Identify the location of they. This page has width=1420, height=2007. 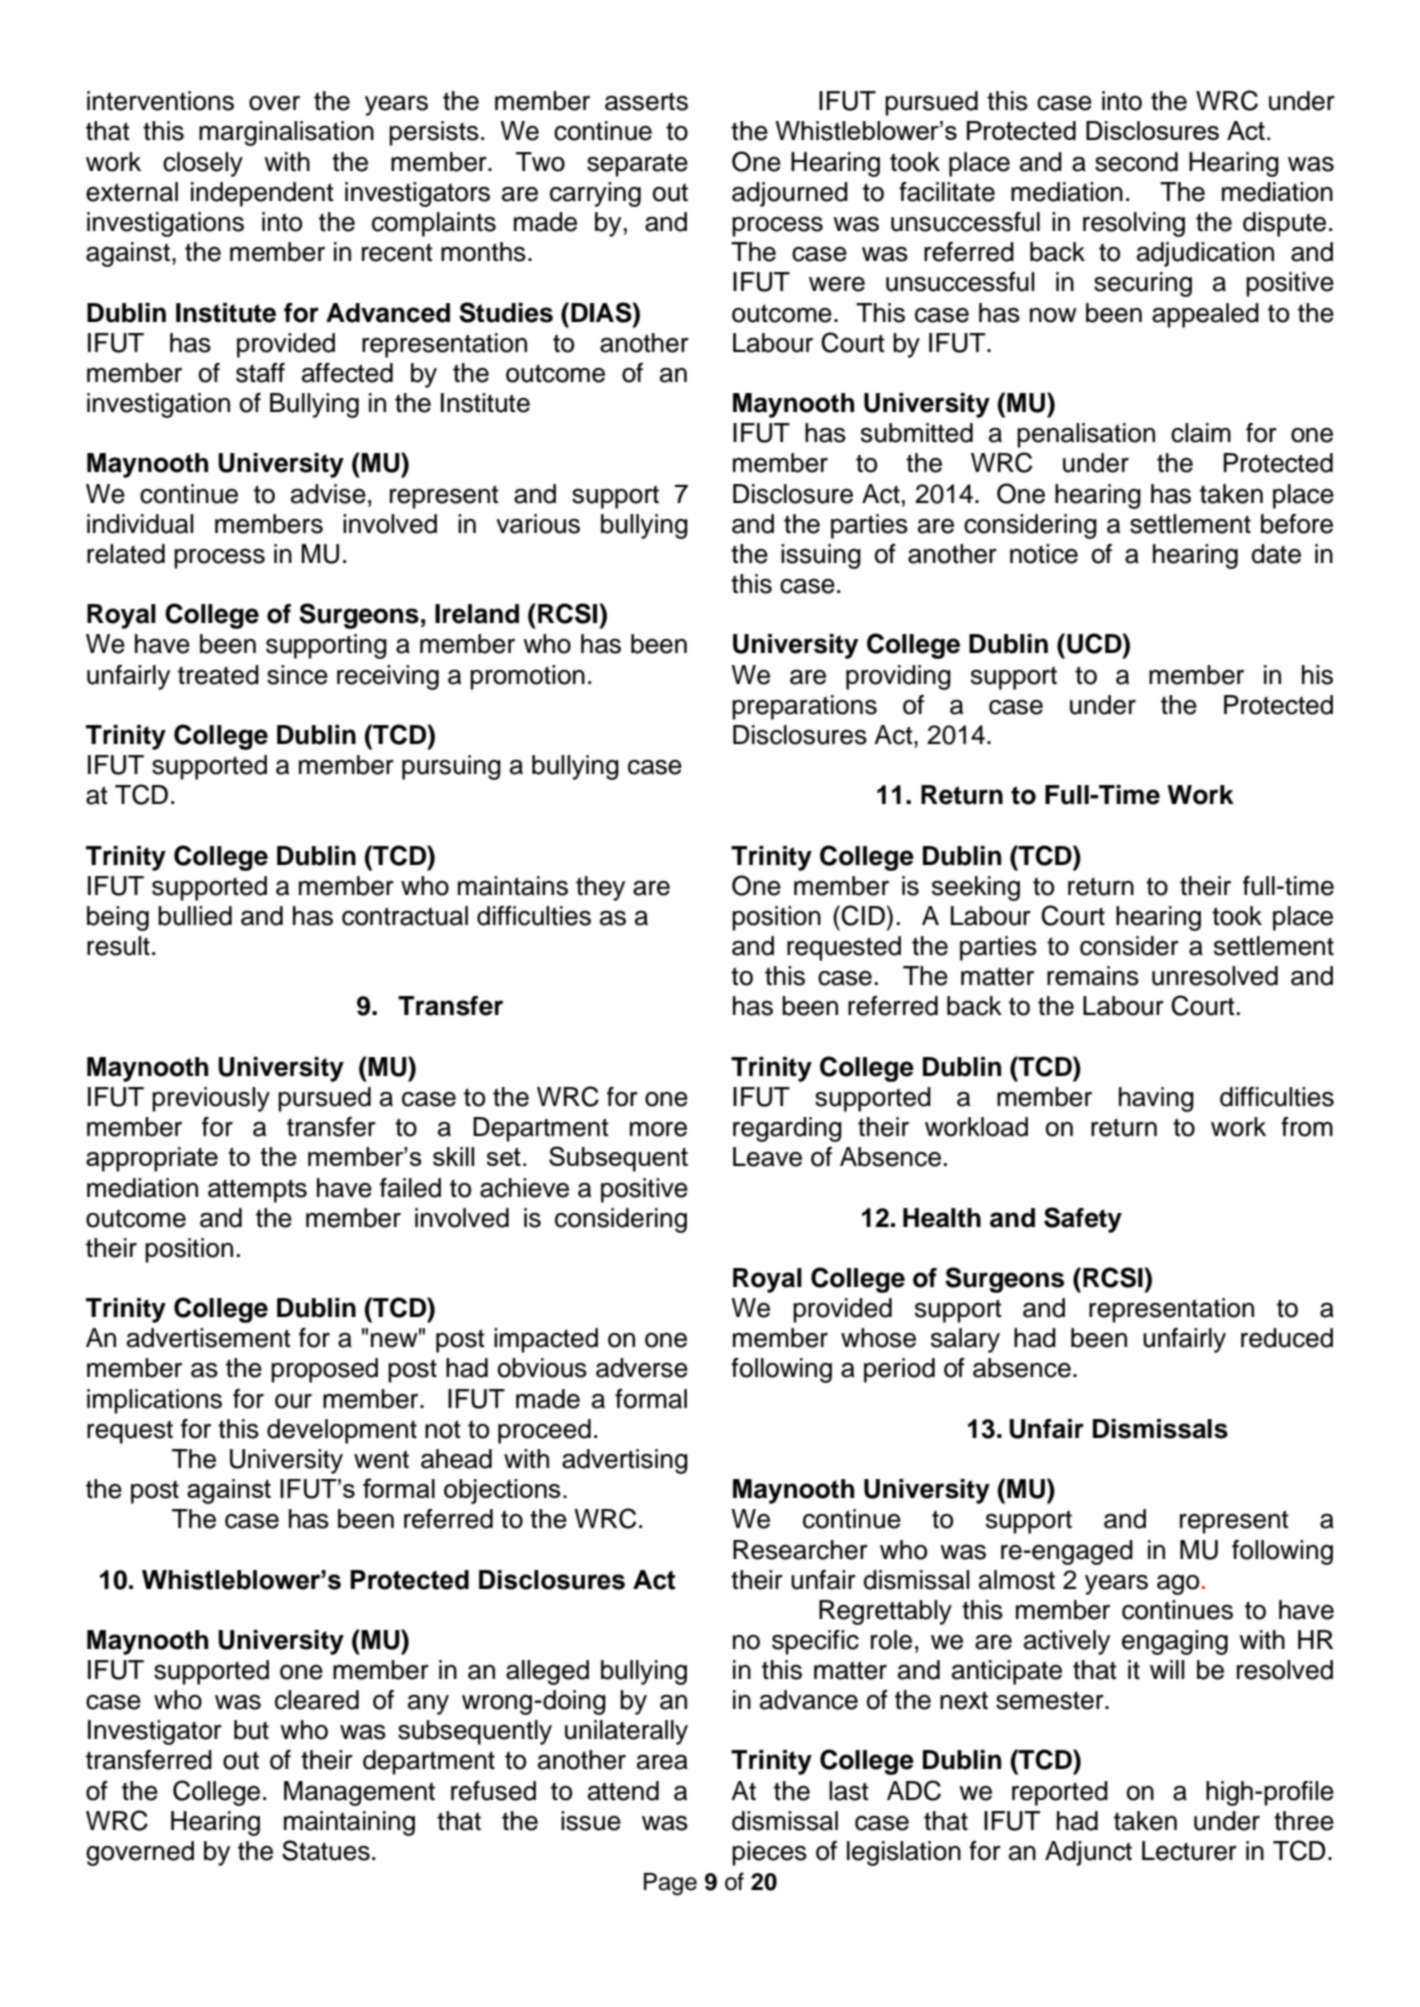
(600, 888).
